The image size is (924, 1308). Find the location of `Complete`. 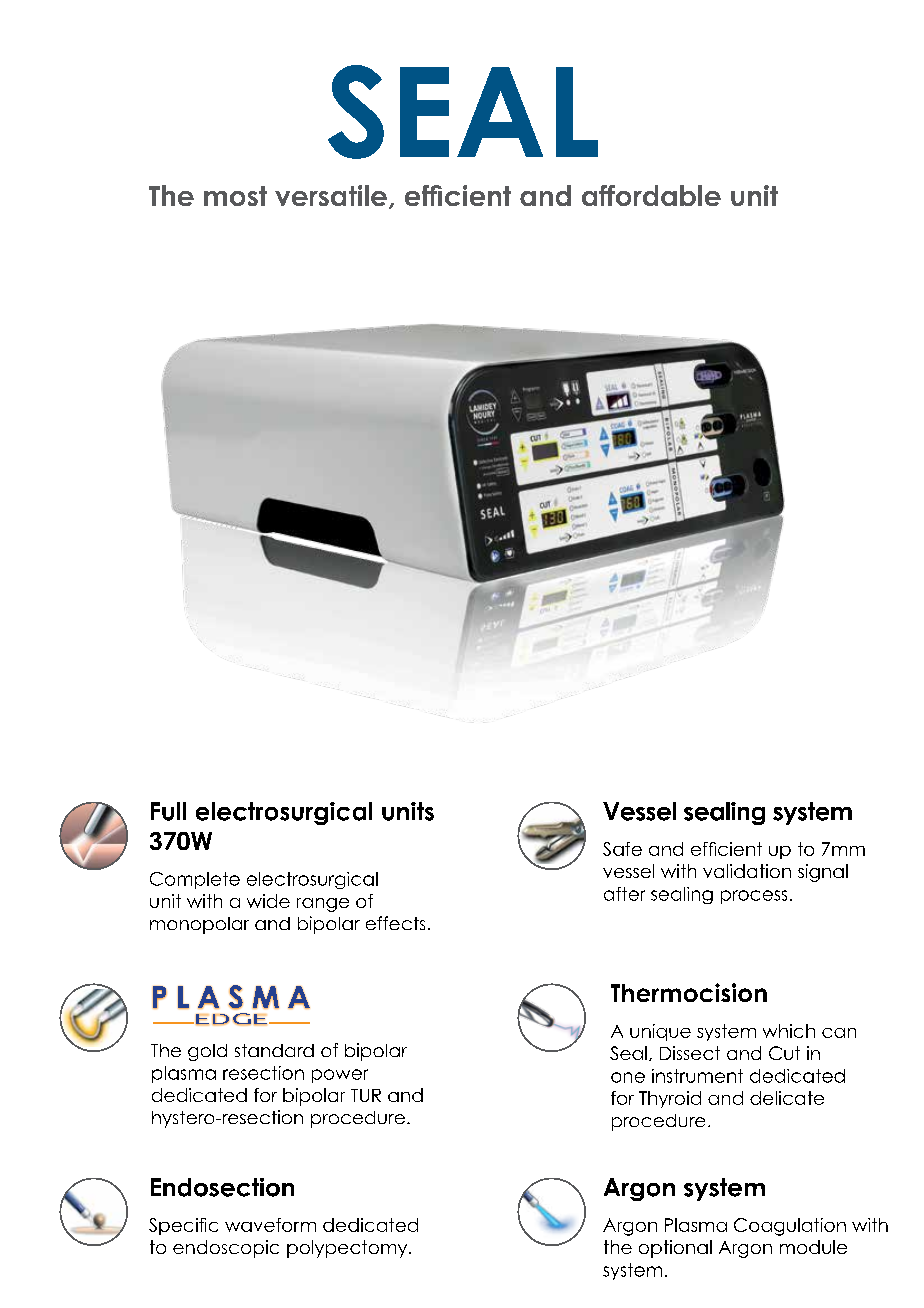

Complete is located at coordinates (195, 880).
